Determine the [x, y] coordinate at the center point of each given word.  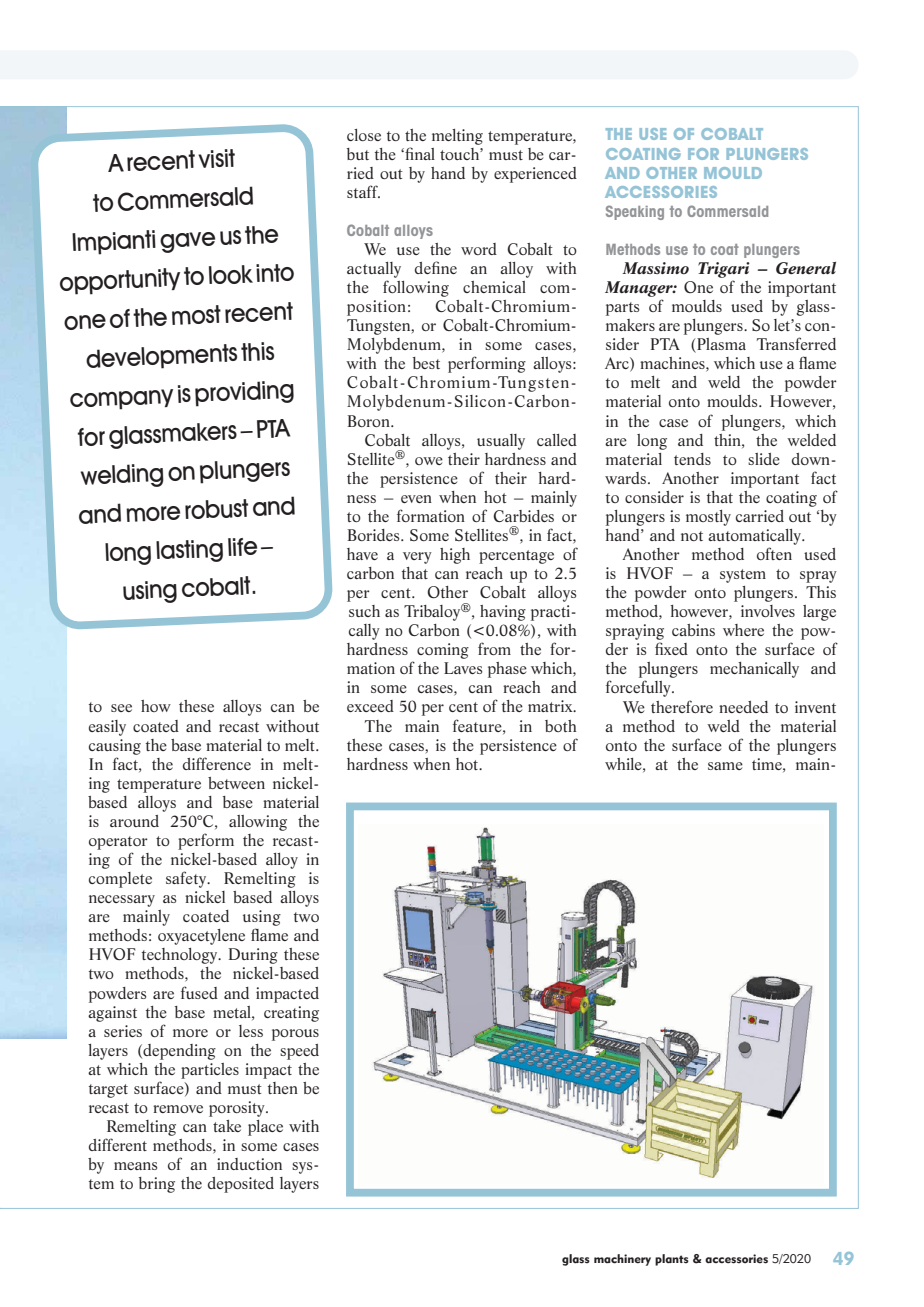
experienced [535, 175]
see [121, 708]
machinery [622, 1260]
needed [743, 707]
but [358, 154]
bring [157, 1185]
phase [507, 670]
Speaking [635, 212]
